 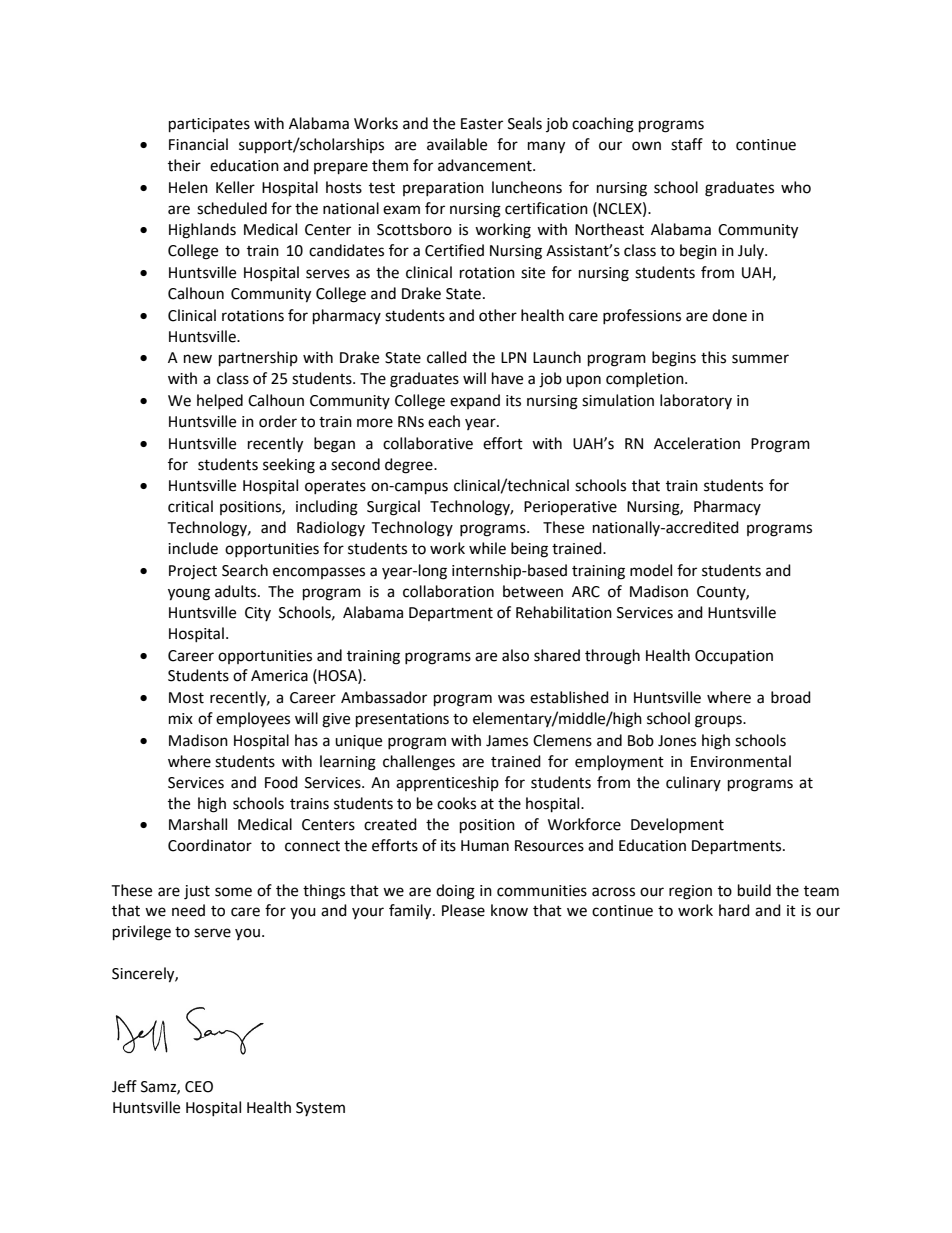 I want to click on CEO, so click(x=199, y=1087).
